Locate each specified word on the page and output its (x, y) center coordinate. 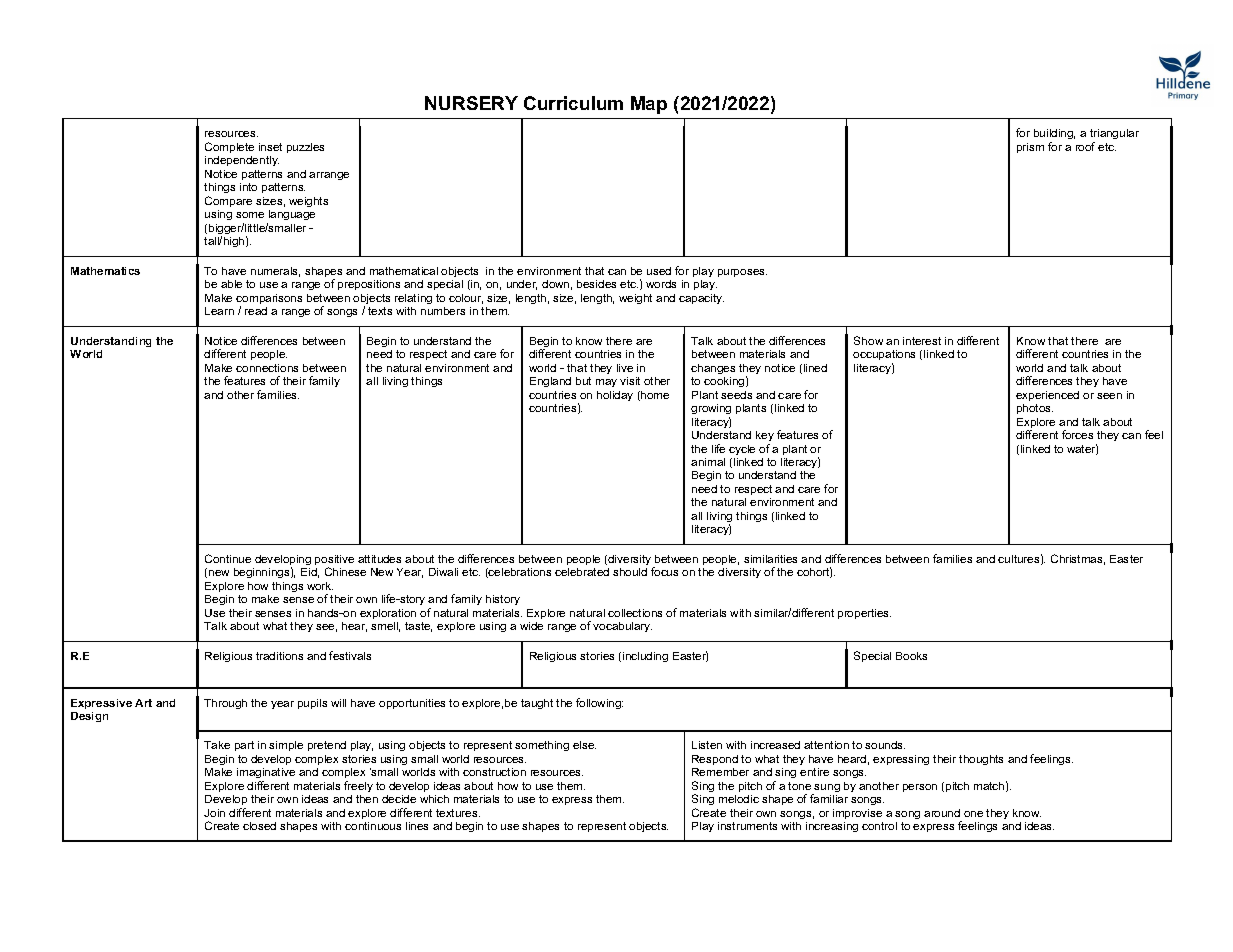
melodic (739, 799)
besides (596, 284)
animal (708, 462)
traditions (279, 656)
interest (922, 341)
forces (1077, 434)
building (1054, 136)
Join (214, 813)
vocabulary (622, 627)
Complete (229, 147)
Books (911, 656)
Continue (228, 558)
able (231, 284)
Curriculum (573, 103)
